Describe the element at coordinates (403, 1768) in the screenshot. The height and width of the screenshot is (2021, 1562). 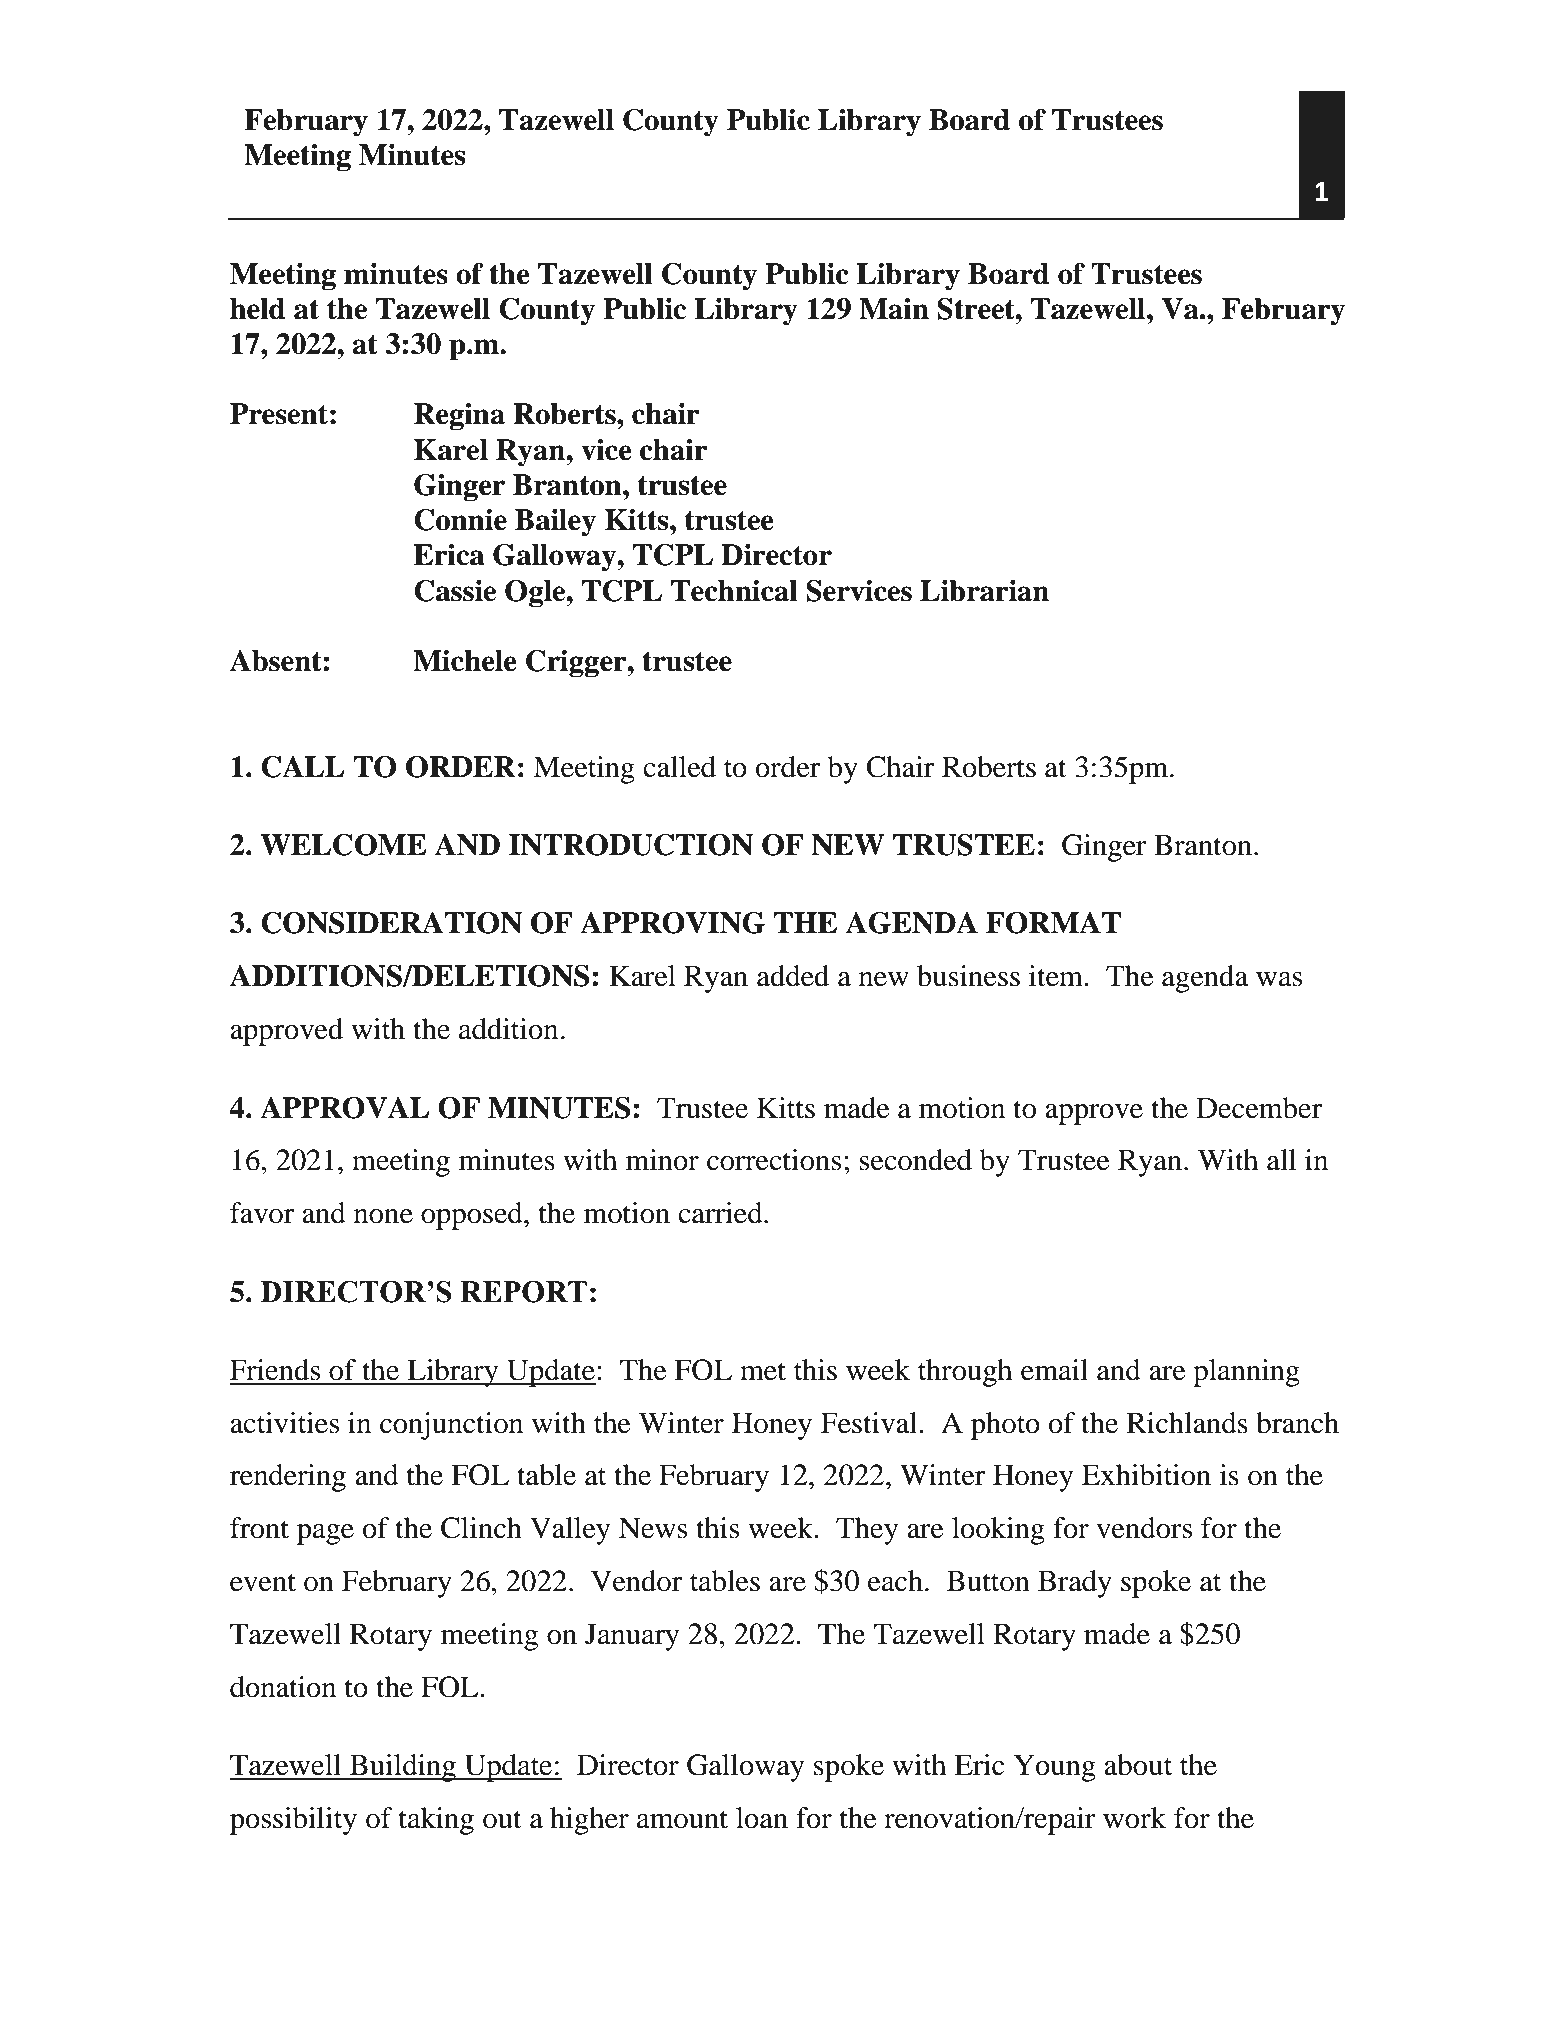
I see `Building` at that location.
